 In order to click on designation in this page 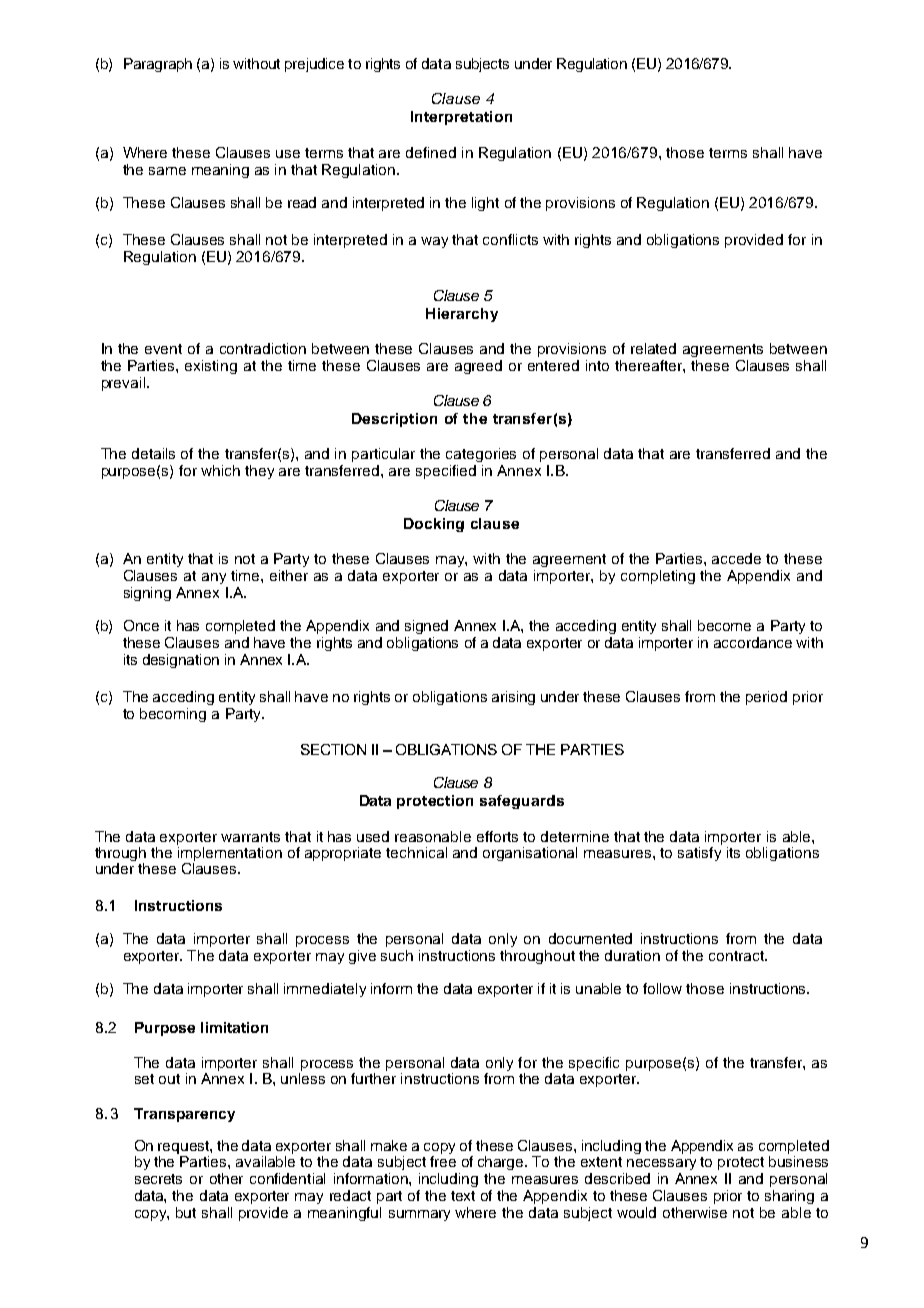, I will do `click(181, 661)`.
